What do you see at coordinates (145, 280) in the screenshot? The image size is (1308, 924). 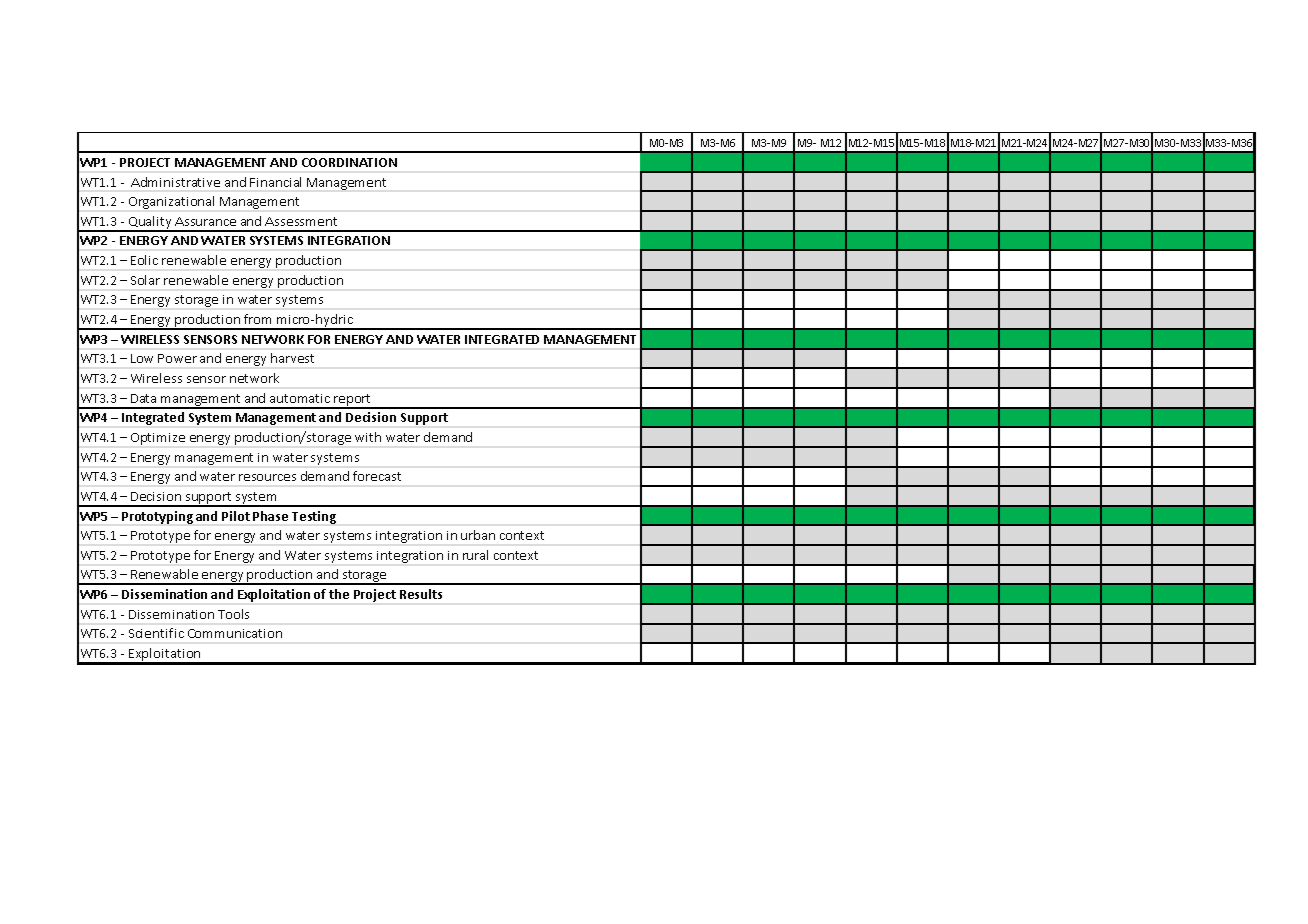 I see `Solar` at bounding box center [145, 280].
